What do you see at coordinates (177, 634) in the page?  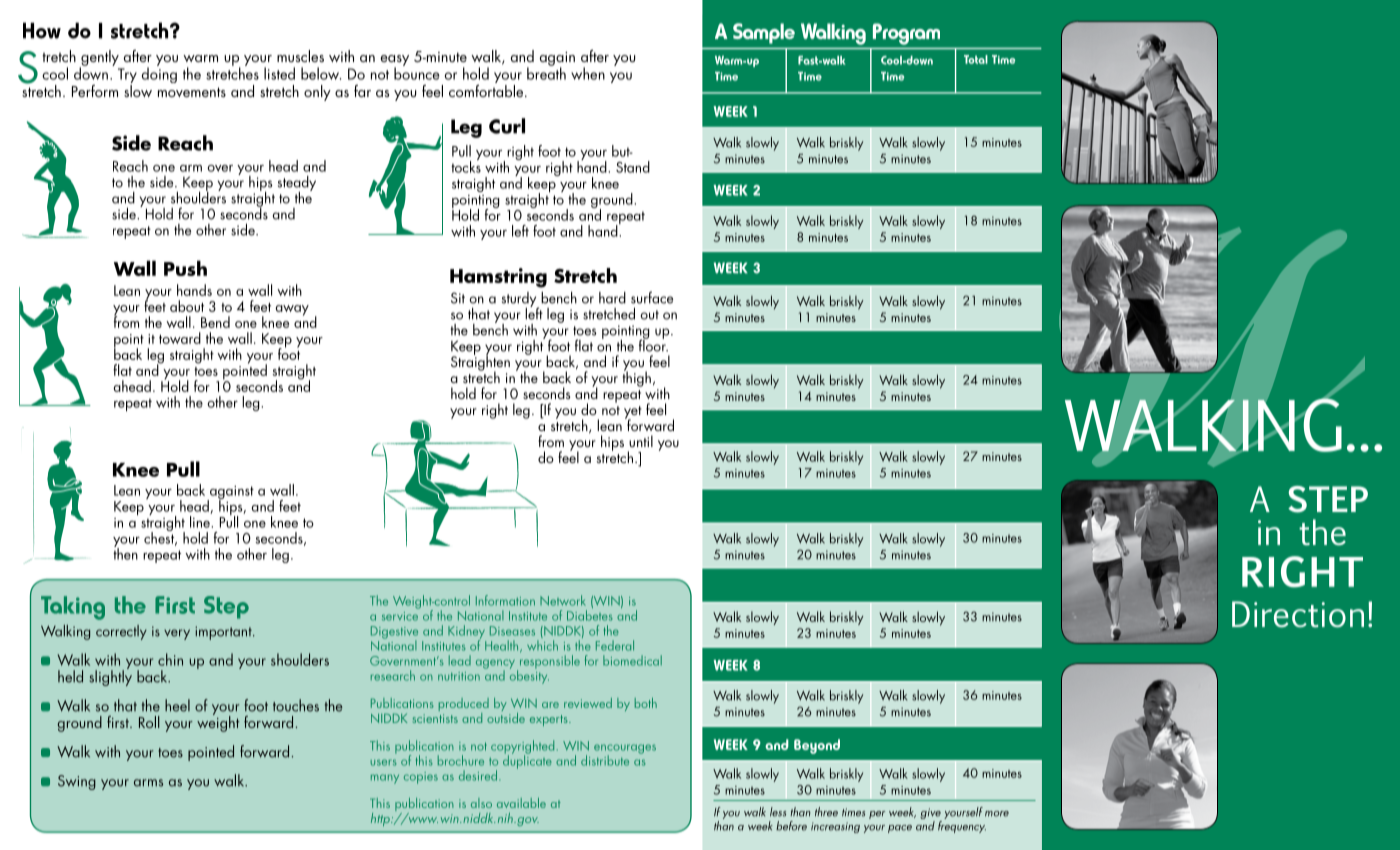 I see `very` at bounding box center [177, 634].
